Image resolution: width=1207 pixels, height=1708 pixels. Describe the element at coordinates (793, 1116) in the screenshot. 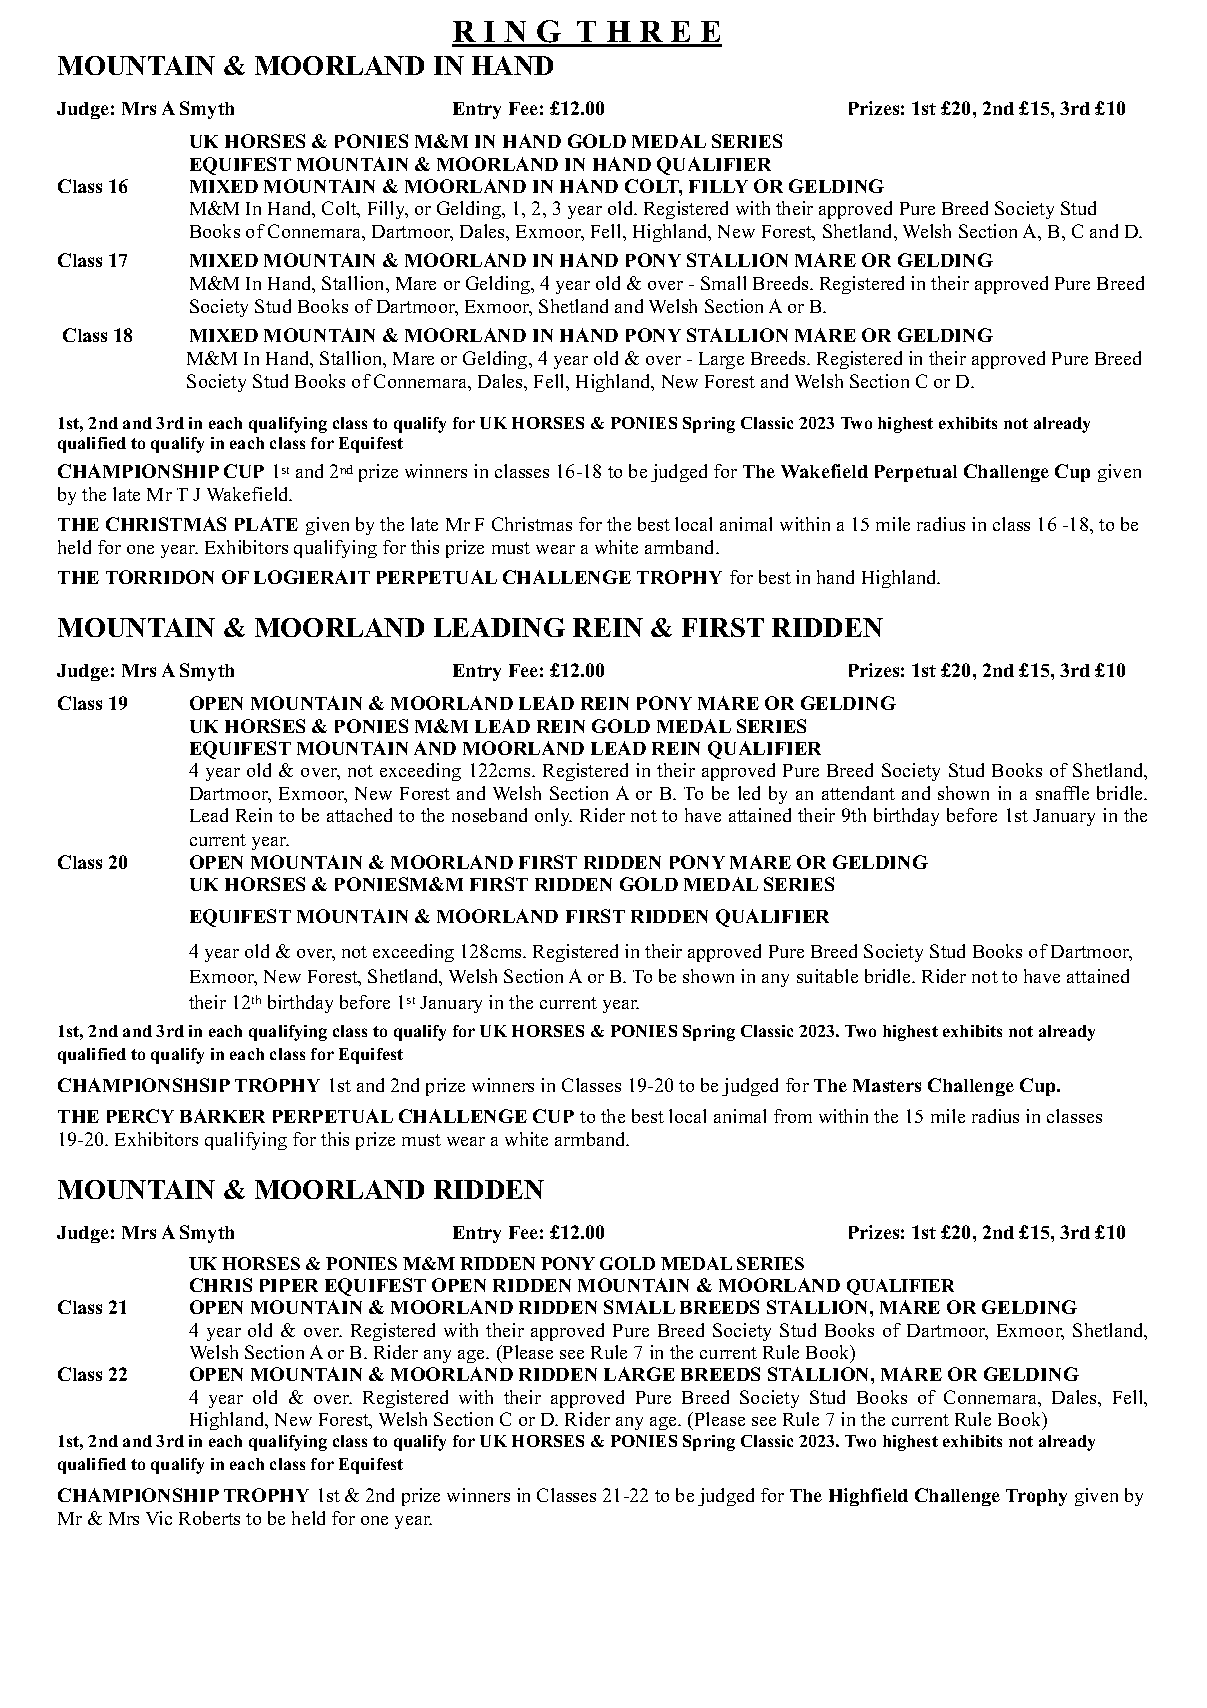

I see `from` at that location.
